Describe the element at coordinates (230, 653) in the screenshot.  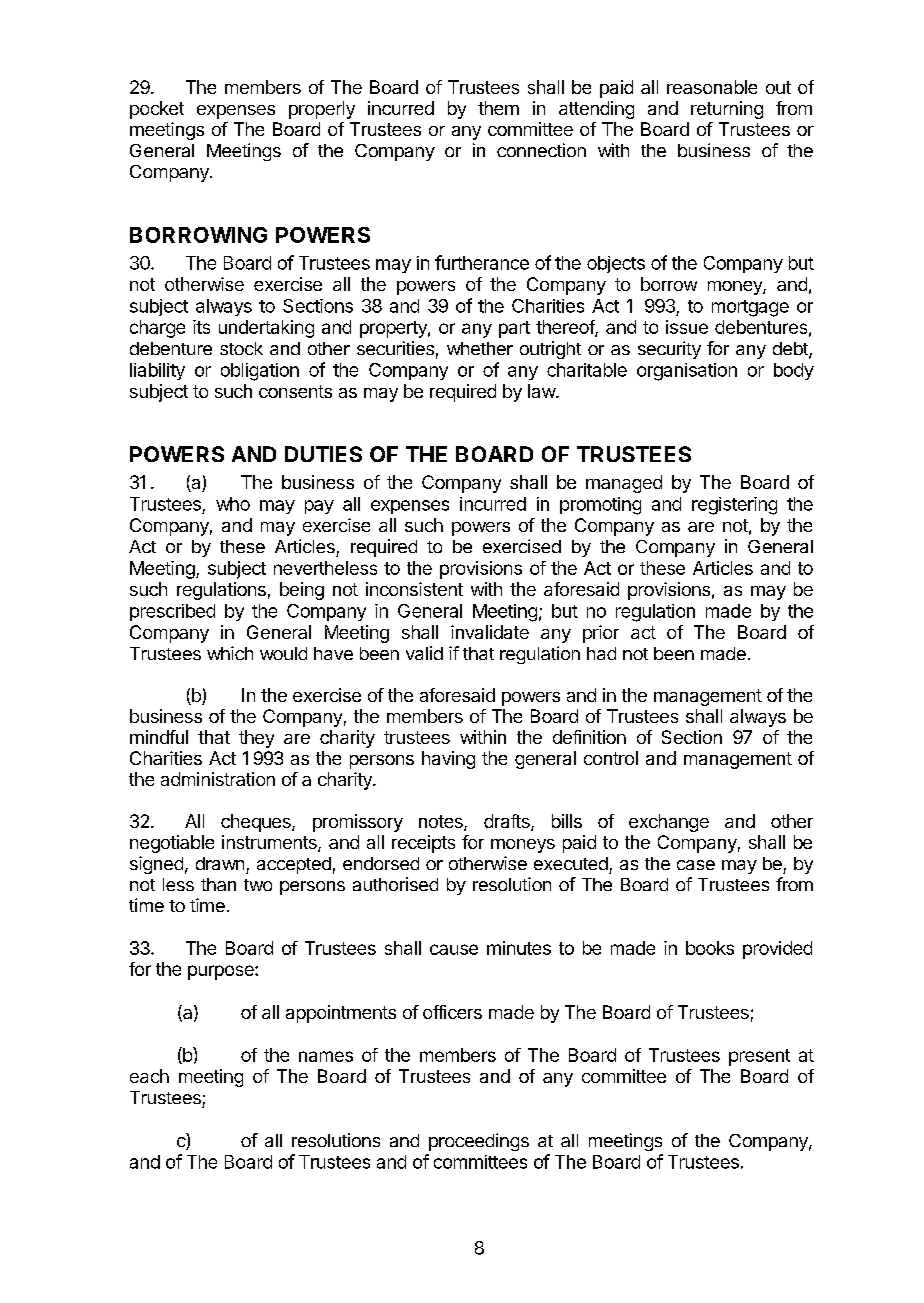
I see `which` at that location.
